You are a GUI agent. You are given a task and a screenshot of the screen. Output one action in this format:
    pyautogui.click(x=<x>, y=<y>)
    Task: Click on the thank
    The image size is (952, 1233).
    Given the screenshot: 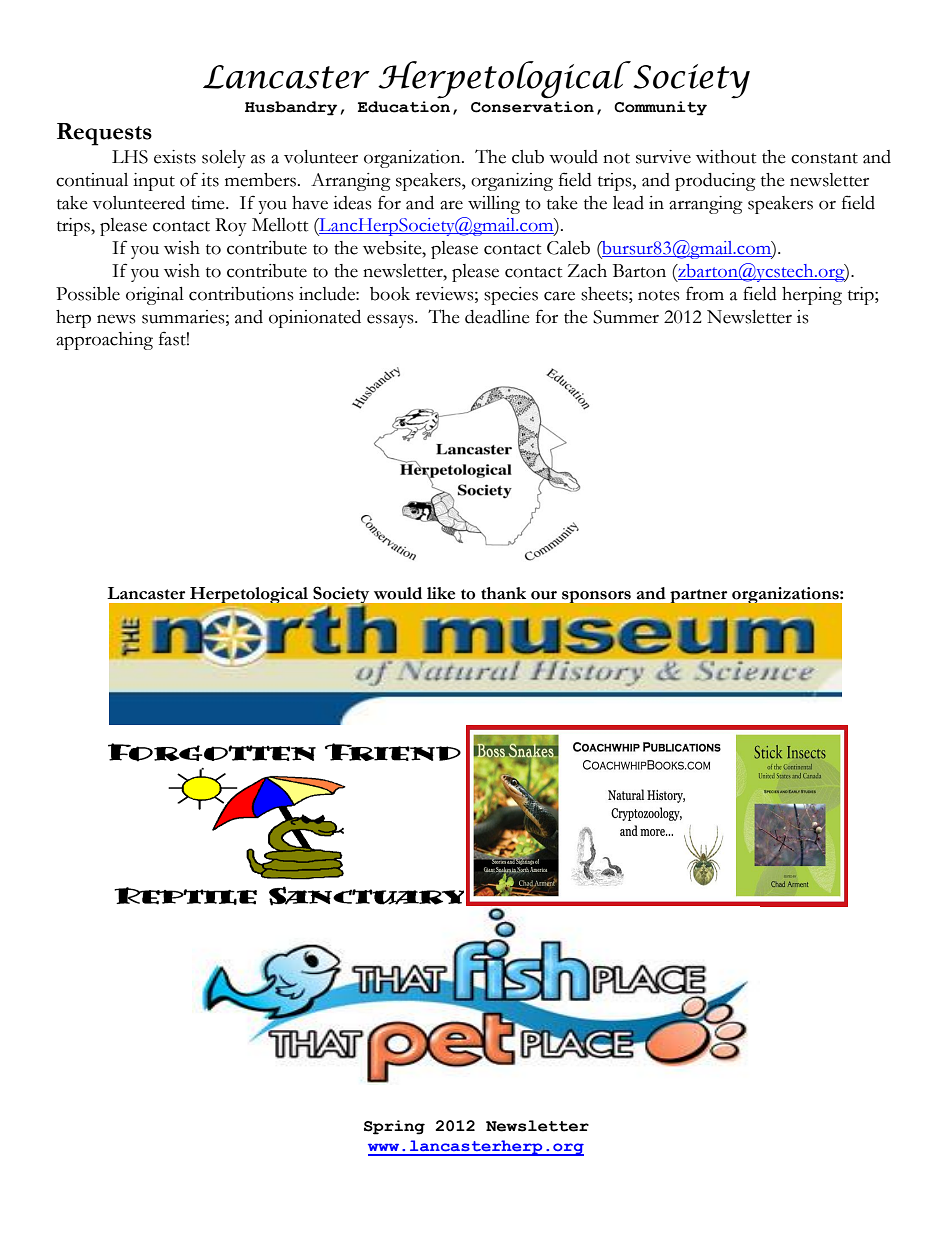 What is the action you would take?
    pyautogui.click(x=503, y=593)
